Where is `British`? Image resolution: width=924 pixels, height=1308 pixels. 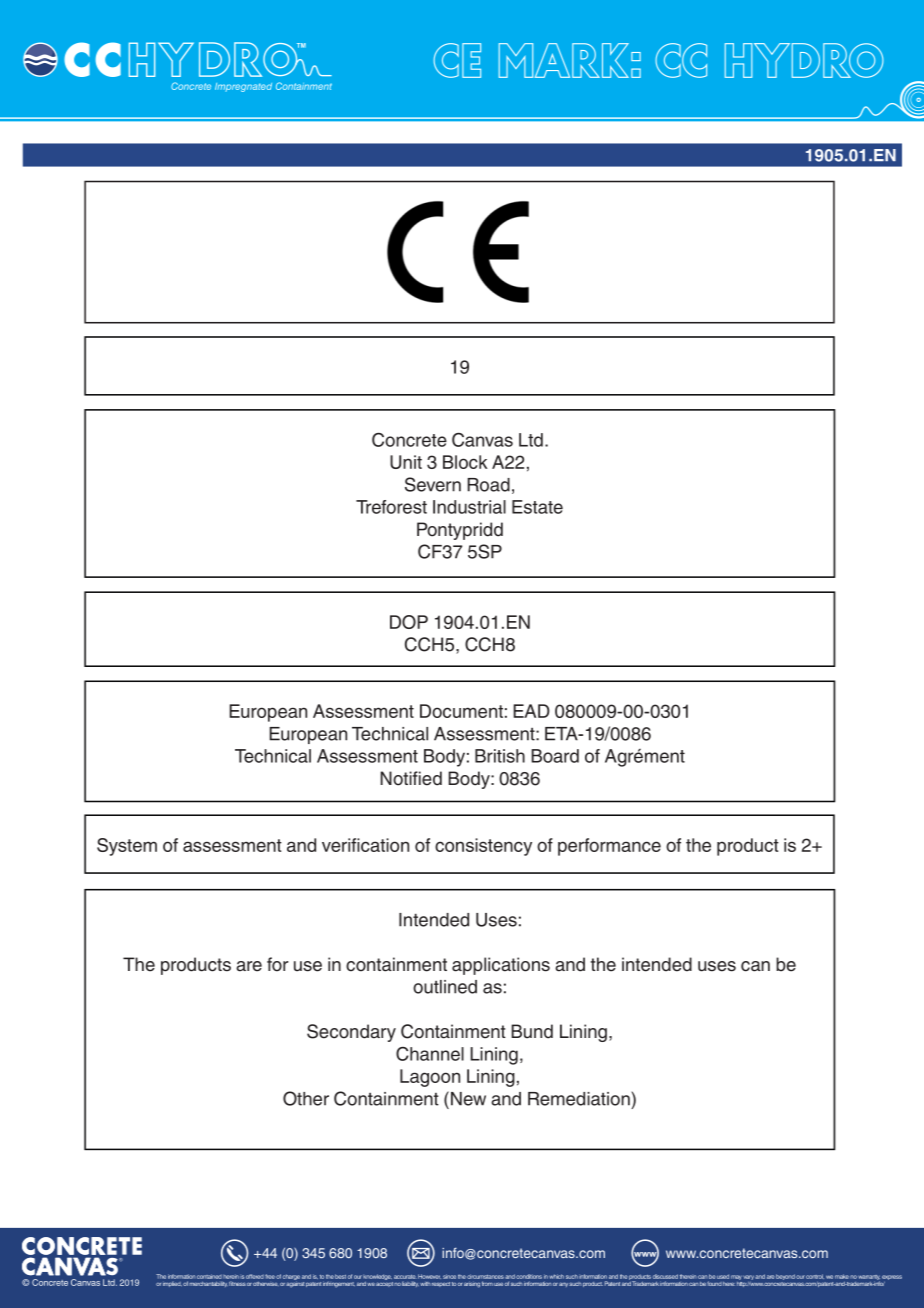
British is located at coordinates (500, 756).
